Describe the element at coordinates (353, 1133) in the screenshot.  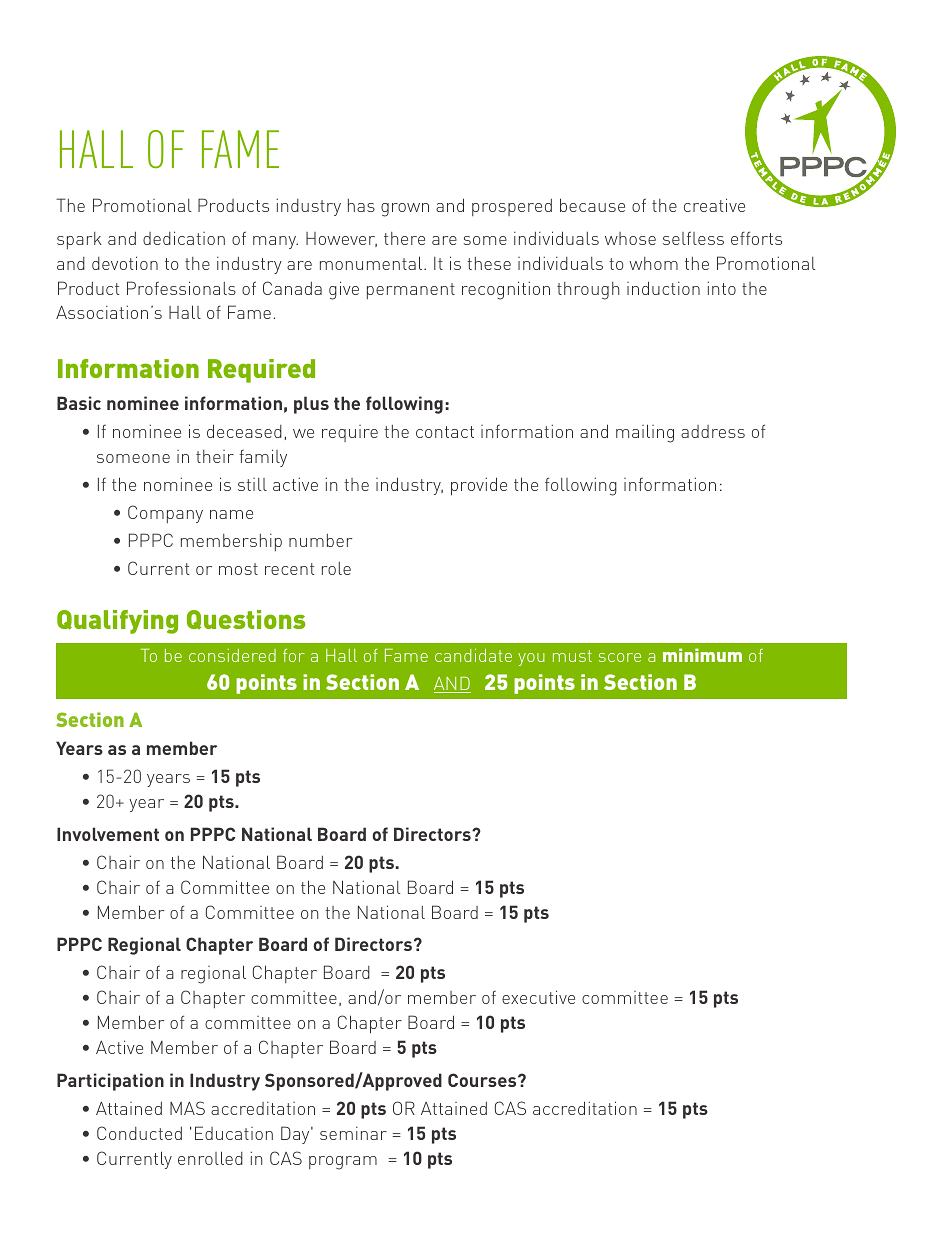
I see `seminar` at that location.
